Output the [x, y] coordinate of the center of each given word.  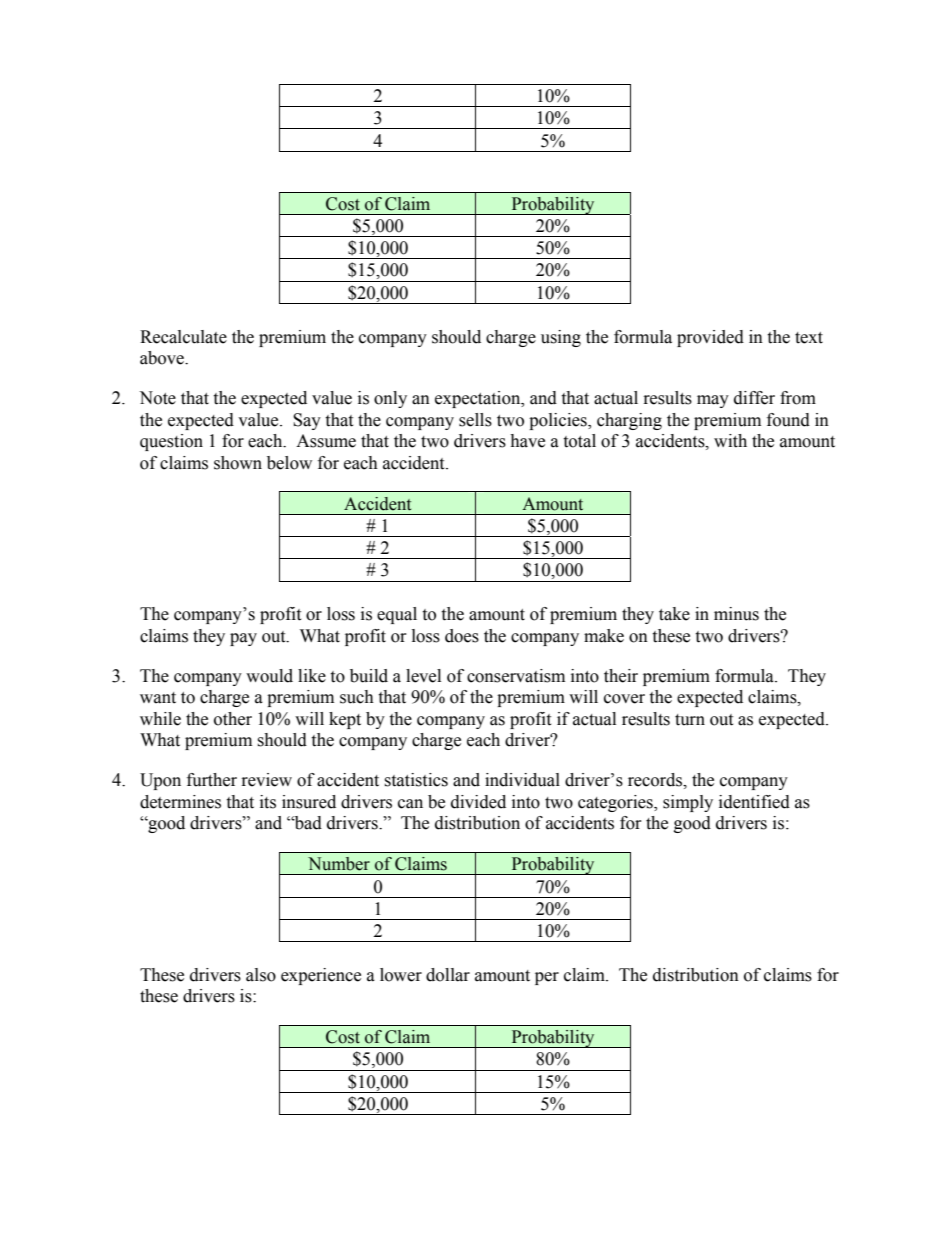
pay [243, 639]
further [212, 780]
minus [736, 614]
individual [522, 780]
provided [710, 338]
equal [397, 615]
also [261, 975]
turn [690, 720]
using [561, 338]
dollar [448, 975]
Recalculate [183, 337]
